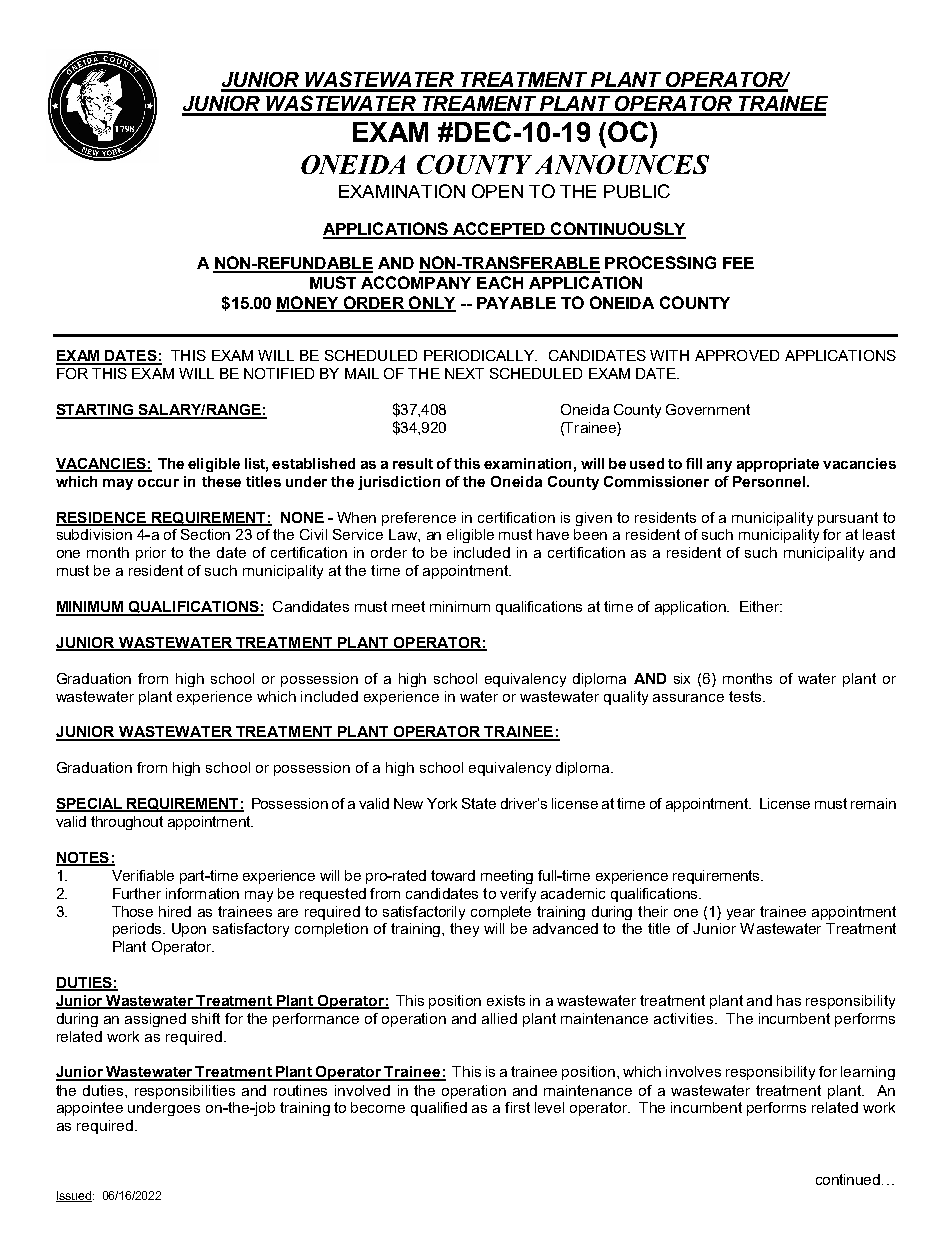  What do you see at coordinates (75, 1196) in the page?
I see `Issued` at bounding box center [75, 1196].
